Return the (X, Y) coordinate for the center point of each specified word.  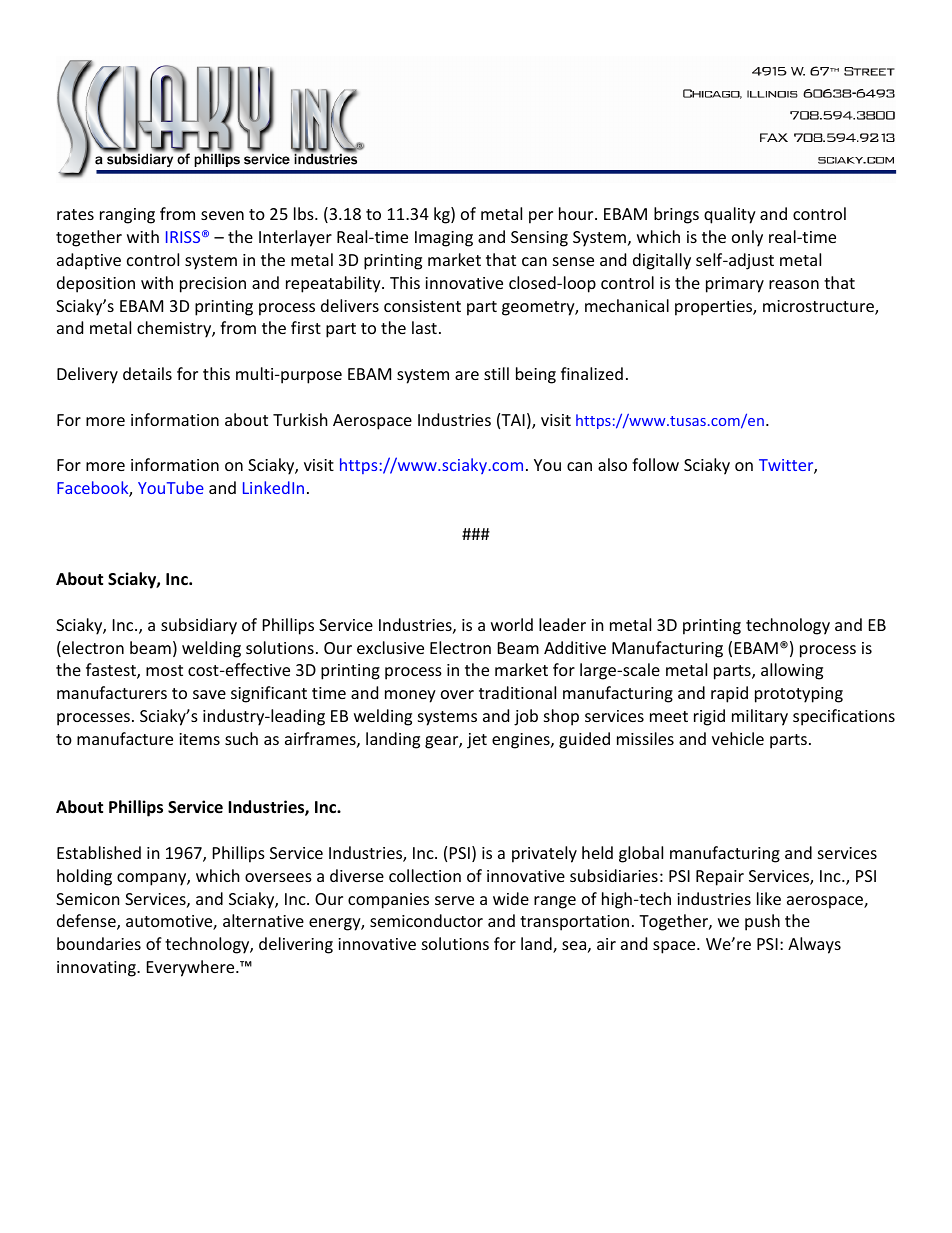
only (747, 238)
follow (655, 464)
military (760, 717)
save (209, 694)
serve (454, 900)
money (410, 696)
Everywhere (192, 968)
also (612, 464)
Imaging (444, 239)
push (762, 922)
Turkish (300, 419)
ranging (127, 216)
